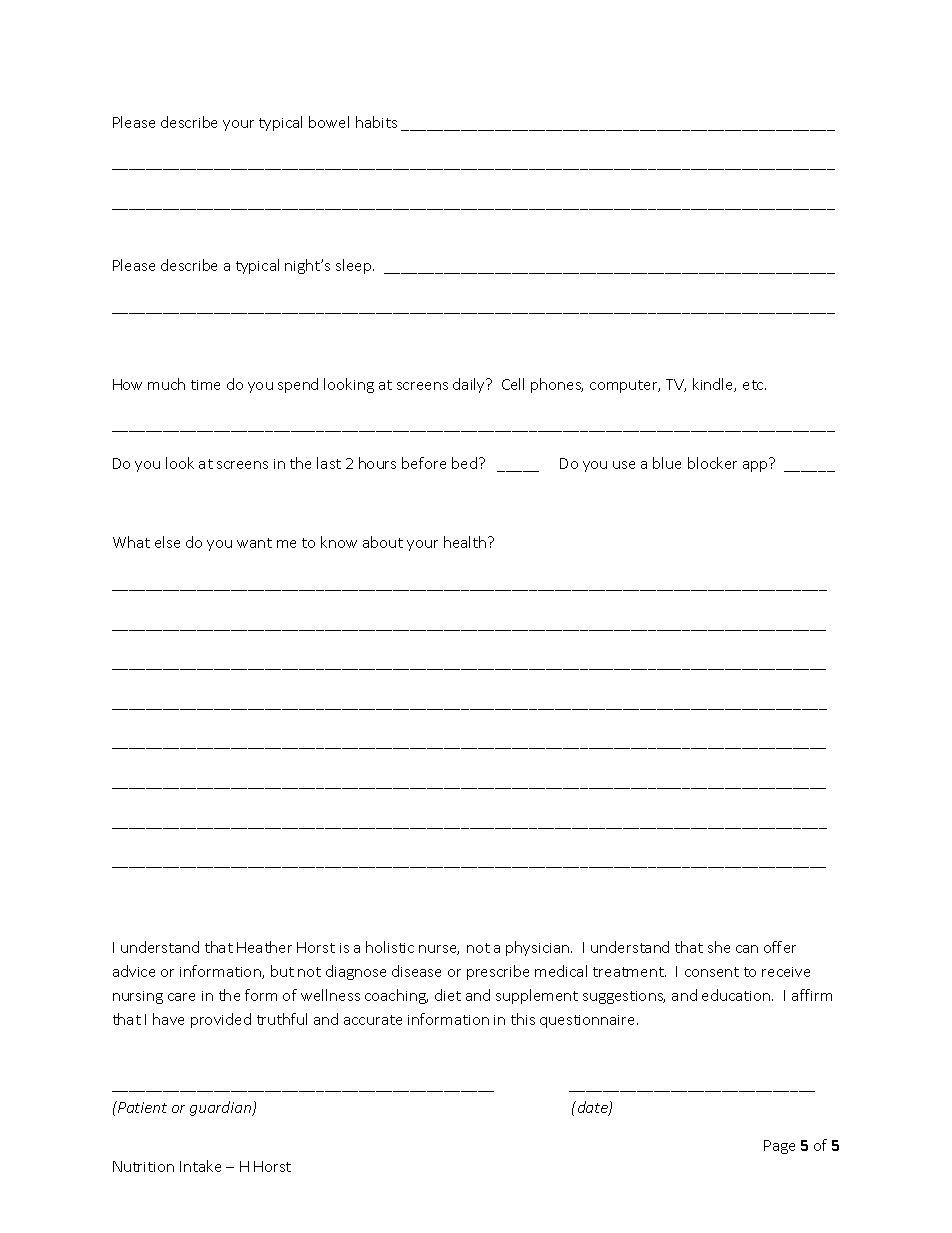 This document has height=1233, width=952. What do you see at coordinates (523, 1019) in the document?
I see `this` at bounding box center [523, 1019].
